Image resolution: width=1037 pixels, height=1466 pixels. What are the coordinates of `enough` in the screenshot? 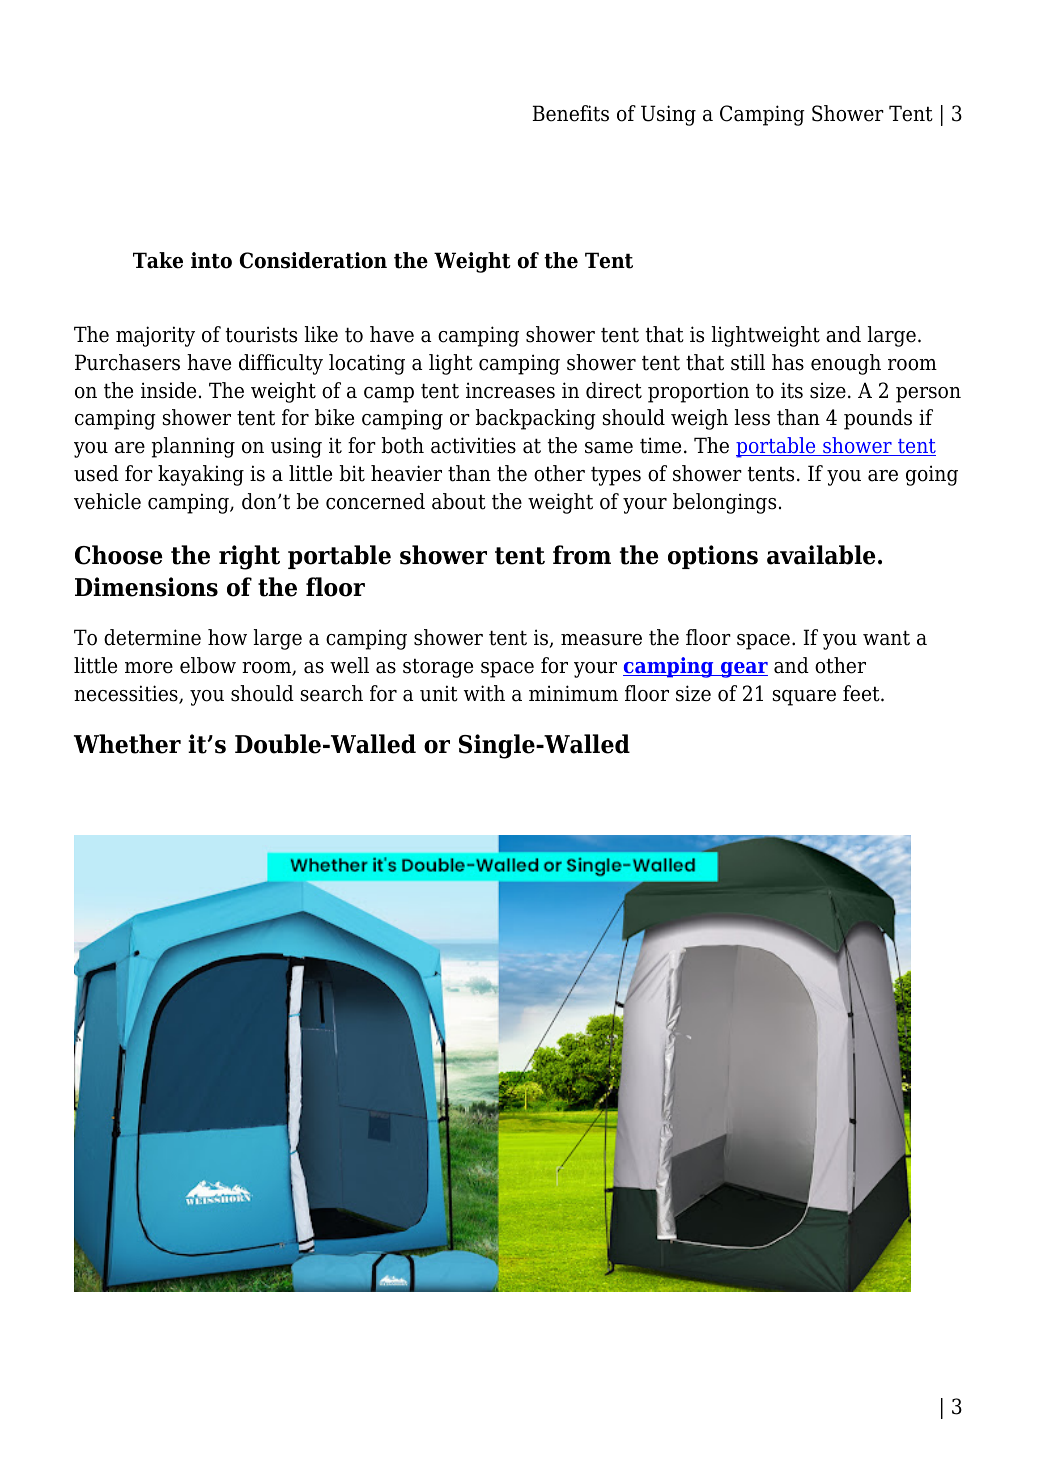 It's located at (846, 364).
